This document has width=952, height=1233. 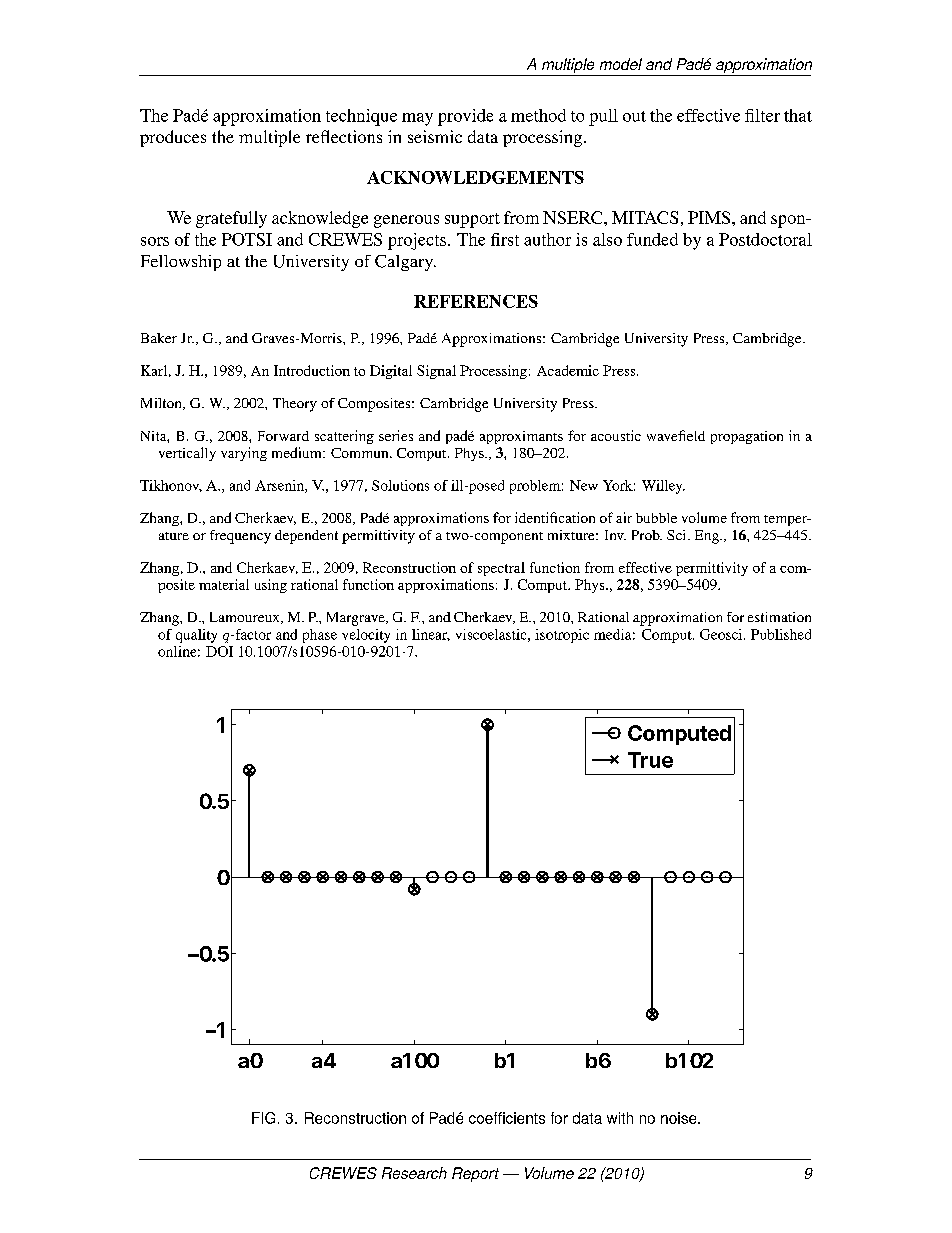 I want to click on DOI, so click(x=219, y=651).
